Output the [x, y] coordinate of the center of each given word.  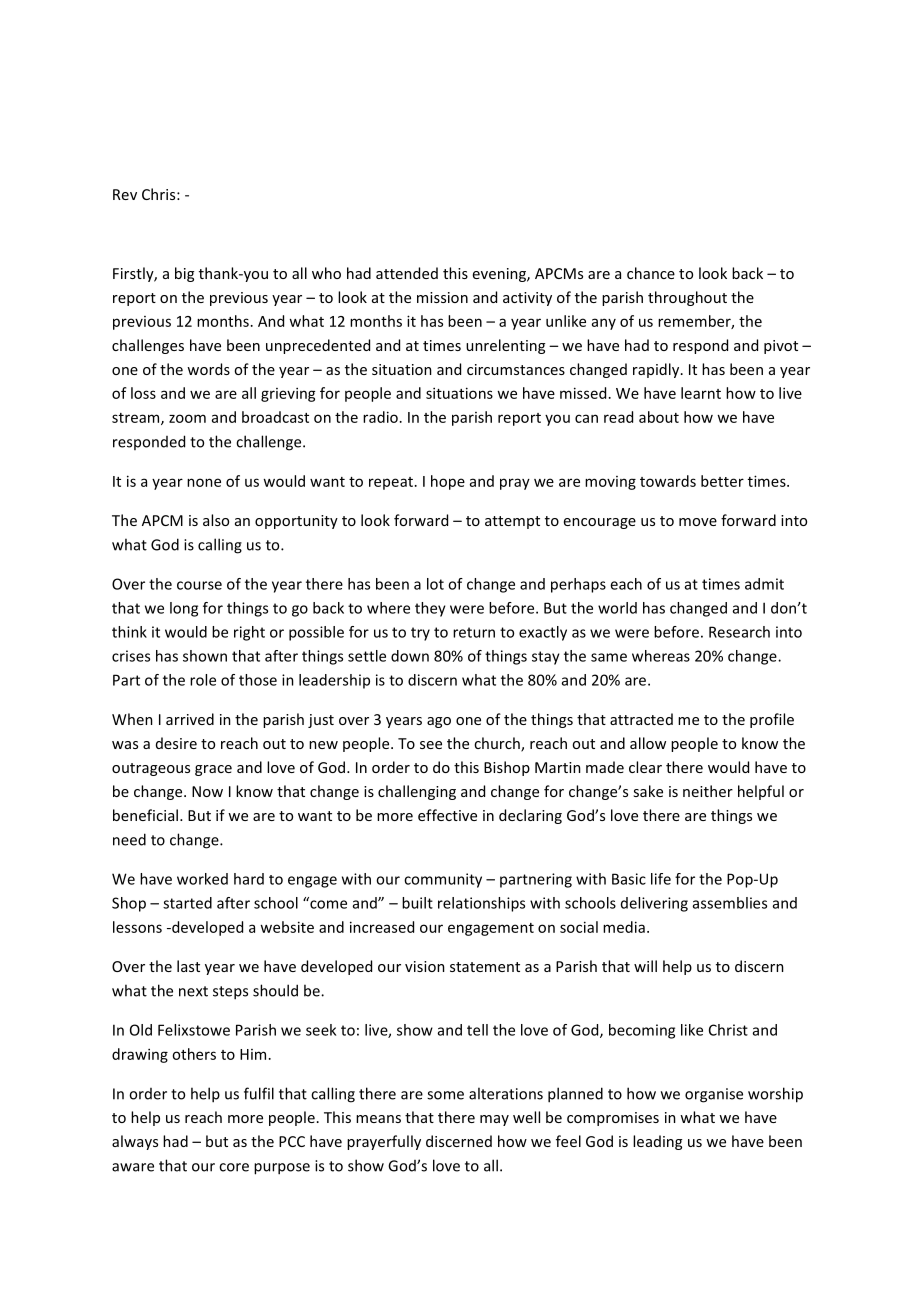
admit [764, 584]
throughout [687, 298]
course [199, 585]
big [184, 274]
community [443, 880]
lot [435, 584]
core [234, 1167]
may [494, 1120]
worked [202, 879]
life [661, 879]
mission [442, 297]
